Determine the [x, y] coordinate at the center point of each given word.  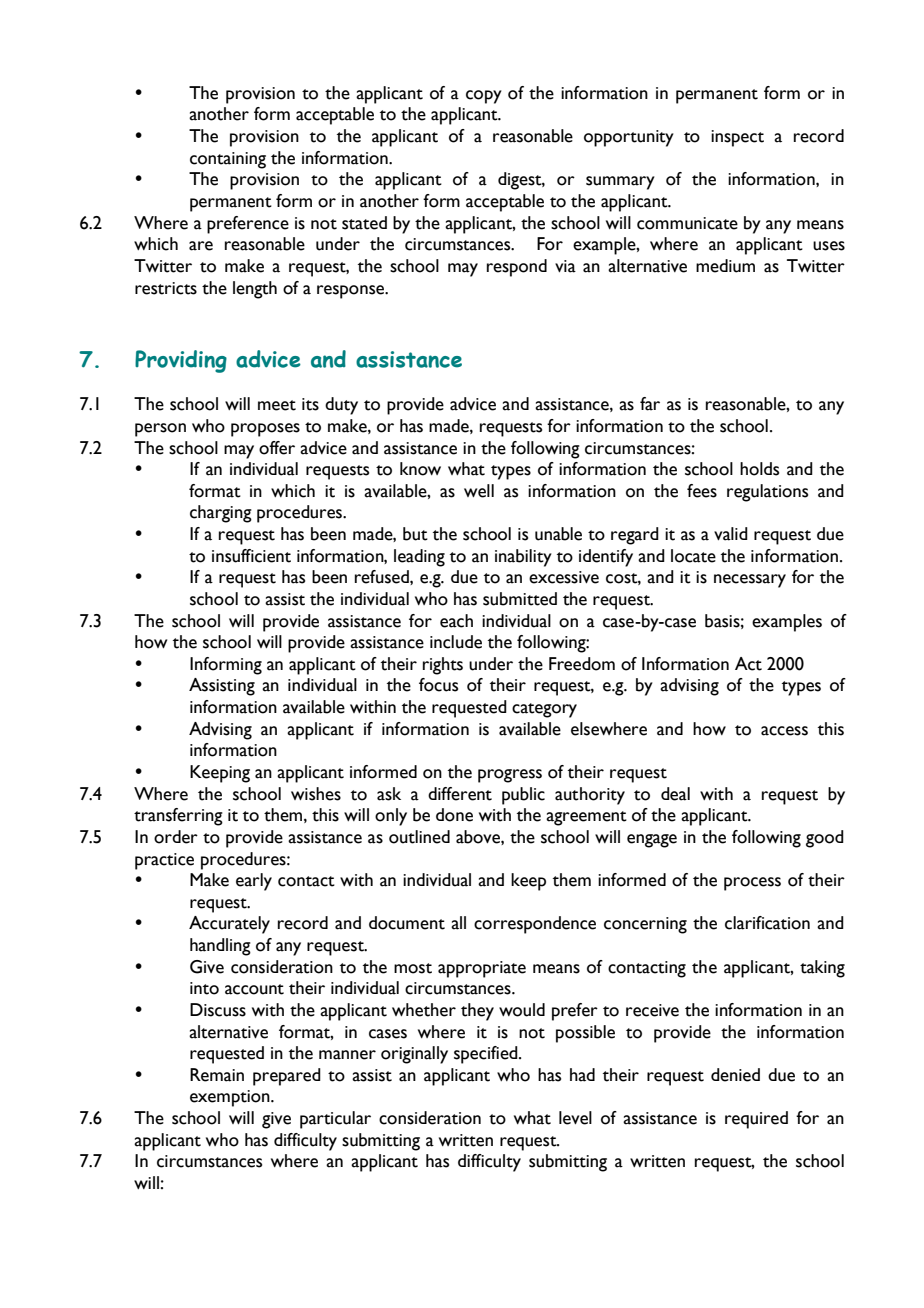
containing [228, 160]
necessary [750, 581]
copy [484, 97]
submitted [520, 599]
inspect [737, 138]
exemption [231, 1098]
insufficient [251, 556]
